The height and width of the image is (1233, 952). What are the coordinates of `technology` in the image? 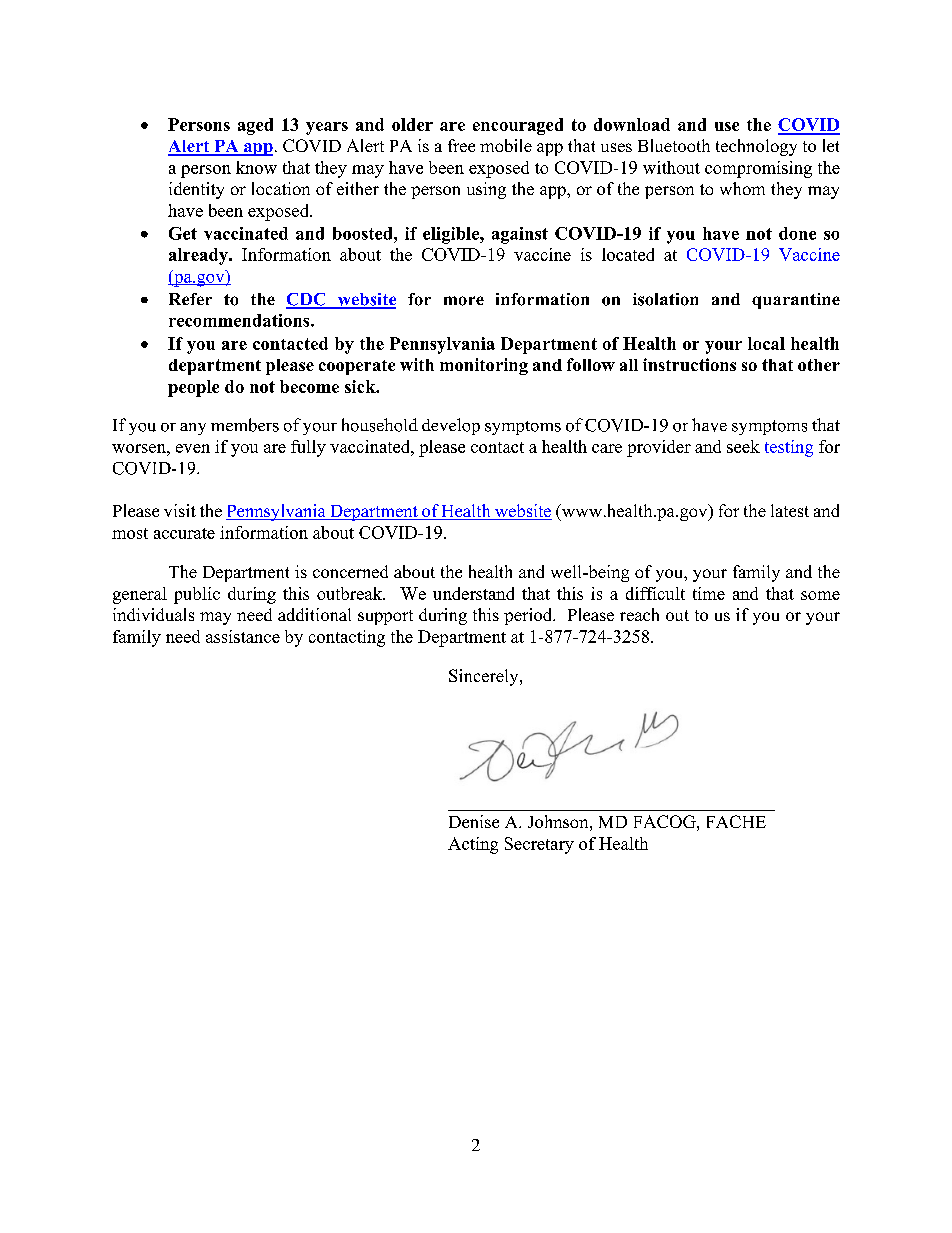 It's located at (756, 147).
